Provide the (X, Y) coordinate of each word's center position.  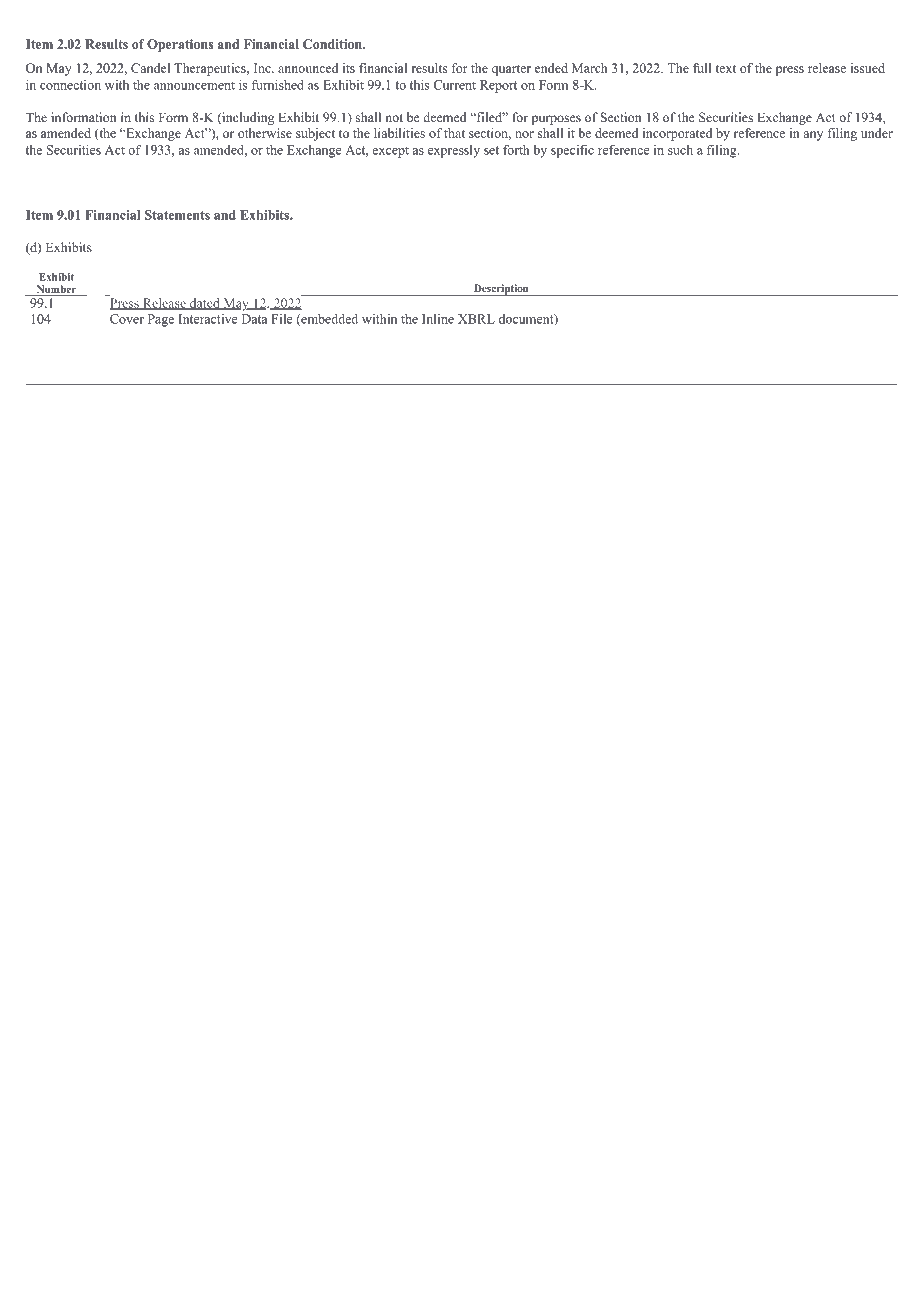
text (725, 69)
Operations (180, 45)
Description (501, 290)
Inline (438, 319)
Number (56, 290)
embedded (328, 320)
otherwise (265, 133)
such (680, 150)
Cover (127, 319)
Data (254, 319)
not (394, 118)
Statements (177, 215)
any (813, 136)
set (491, 150)
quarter (511, 70)
